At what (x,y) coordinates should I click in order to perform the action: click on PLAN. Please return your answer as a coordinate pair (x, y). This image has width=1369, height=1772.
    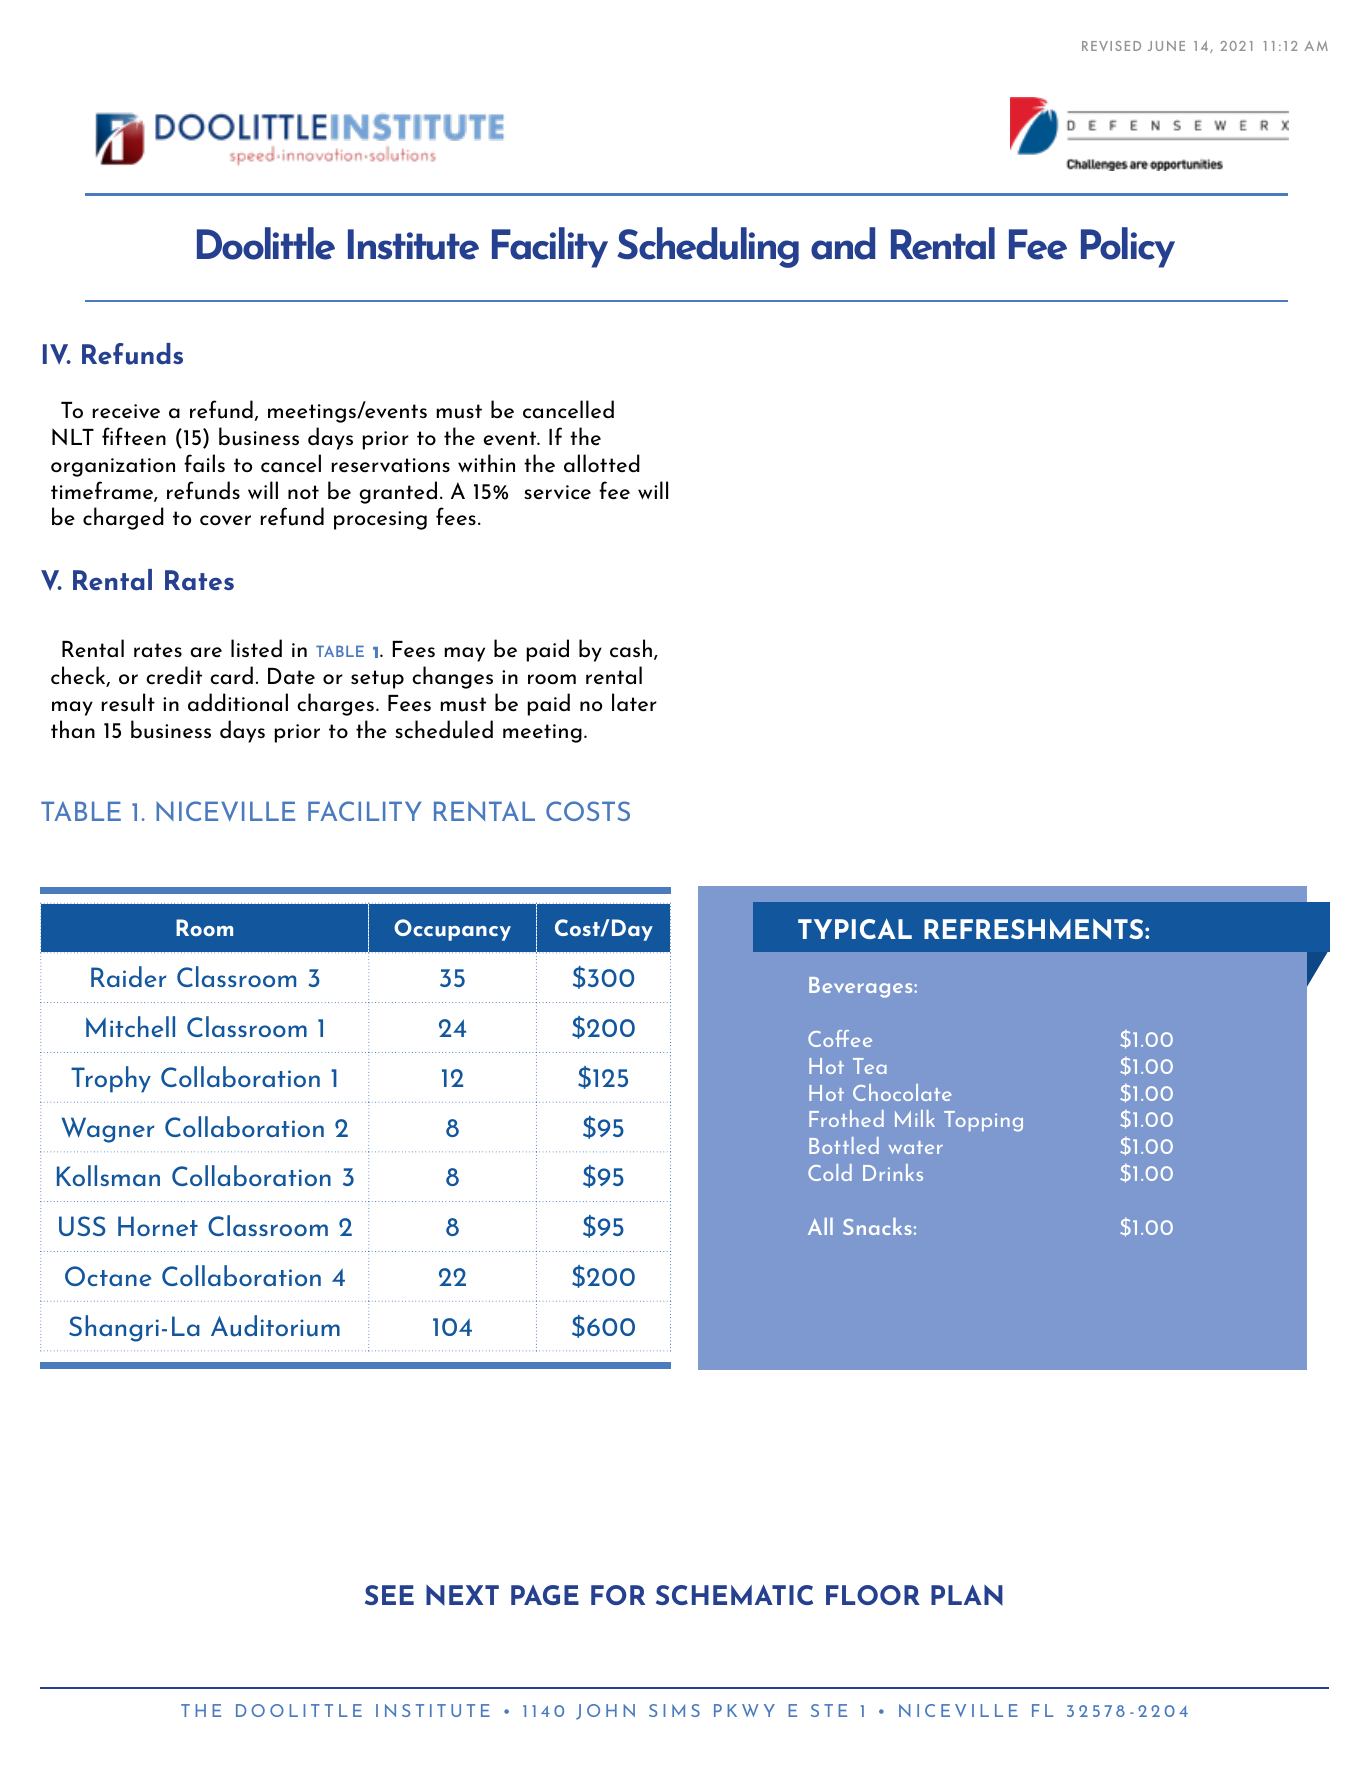
    Looking at the image, I should click on (967, 1595).
